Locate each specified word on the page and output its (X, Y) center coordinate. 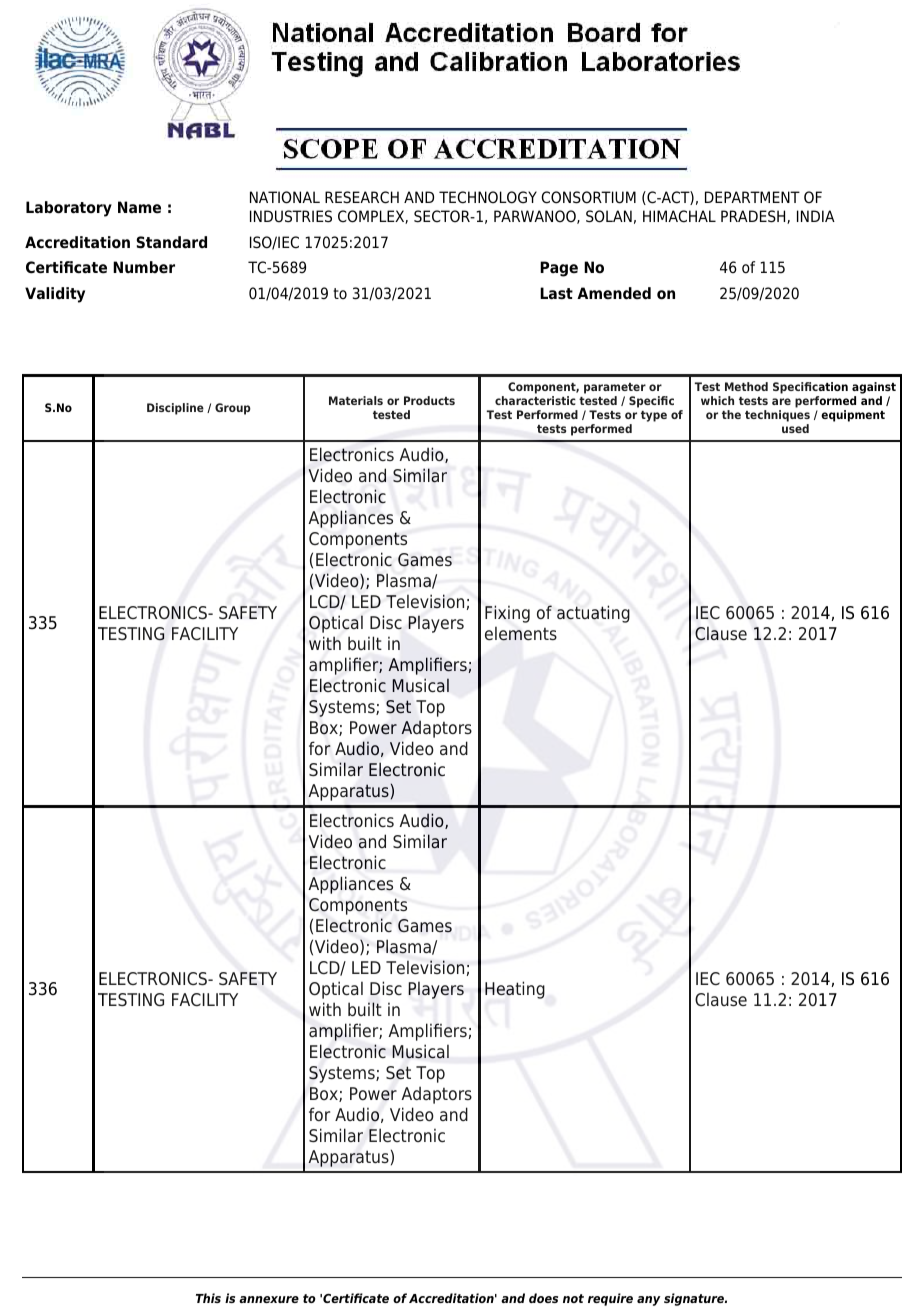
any (648, 1301)
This (208, 1298)
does (543, 1298)
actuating (593, 614)
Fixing (507, 614)
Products (429, 400)
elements (521, 633)
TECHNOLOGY (488, 197)
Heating (515, 990)
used (795, 428)
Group (233, 409)
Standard (172, 242)
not (573, 1298)
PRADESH (754, 217)
